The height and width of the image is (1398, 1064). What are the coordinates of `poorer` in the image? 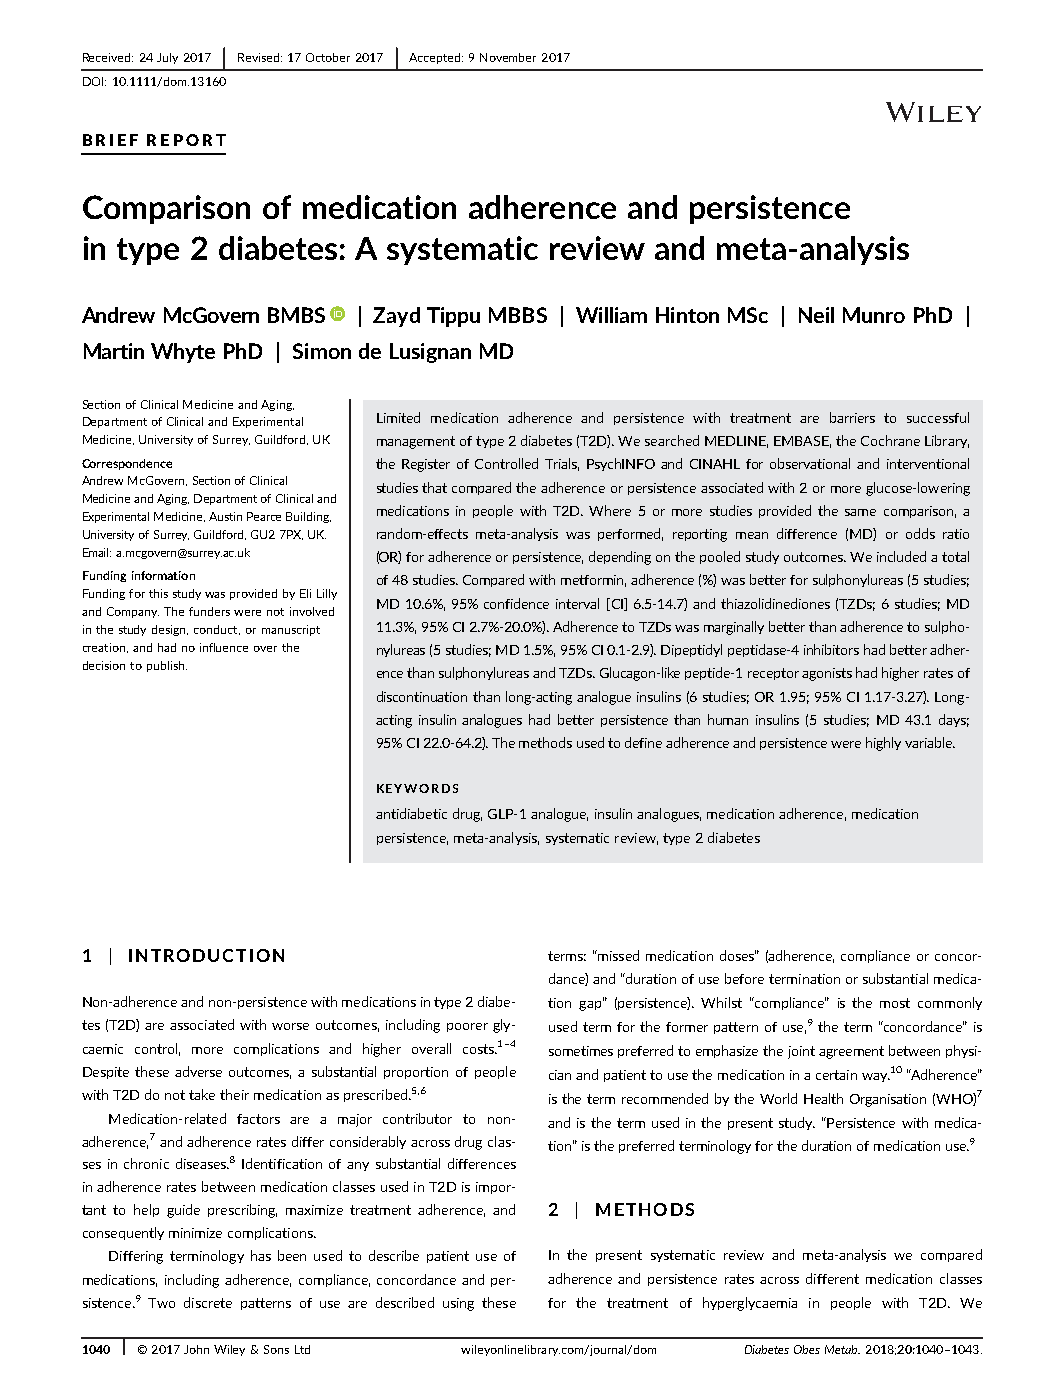 It's located at (467, 1027).
